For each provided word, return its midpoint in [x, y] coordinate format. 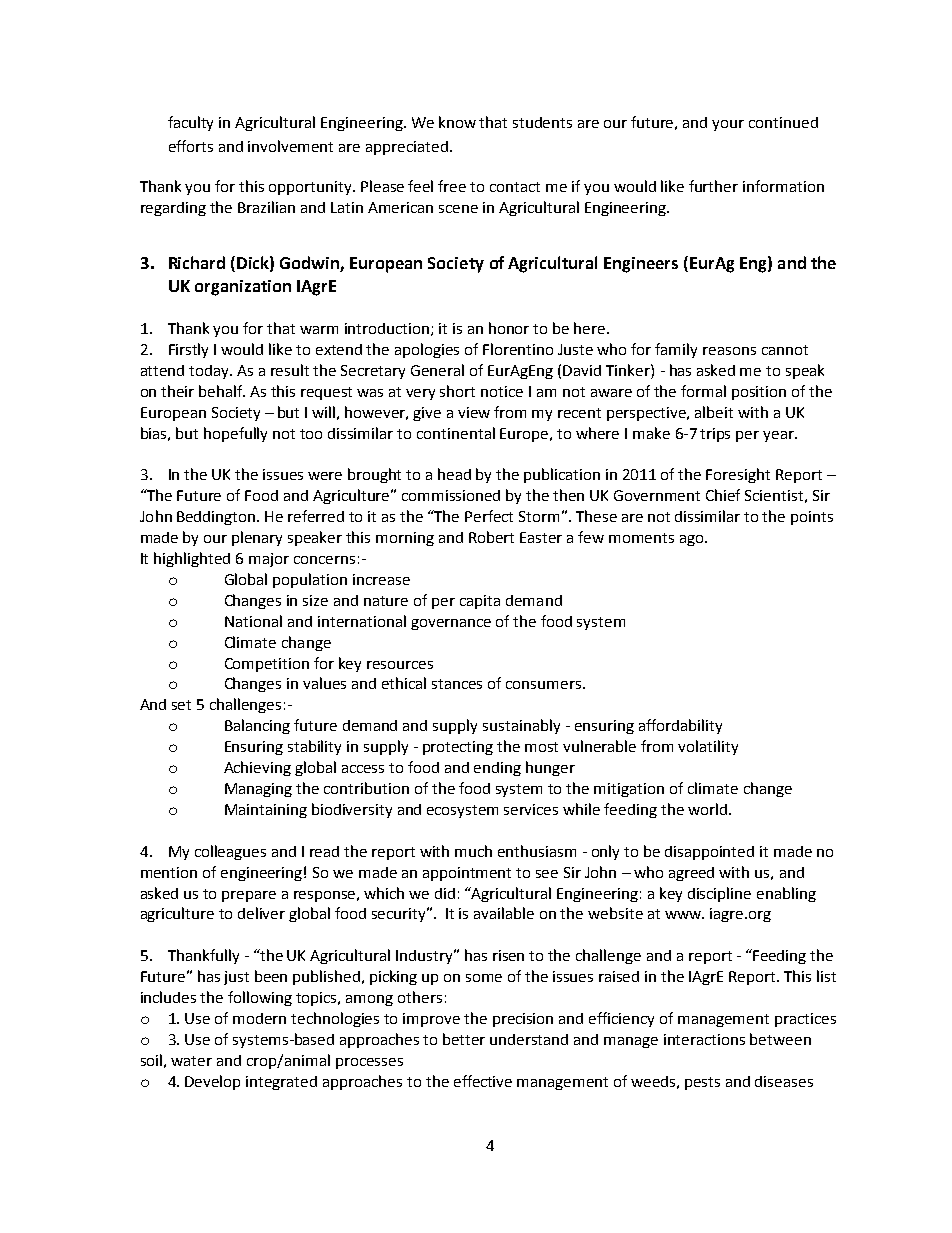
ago [693, 540]
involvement [290, 146]
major [269, 560]
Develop [212, 1082]
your [728, 125]
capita [480, 602]
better [464, 1039]
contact [515, 187]
